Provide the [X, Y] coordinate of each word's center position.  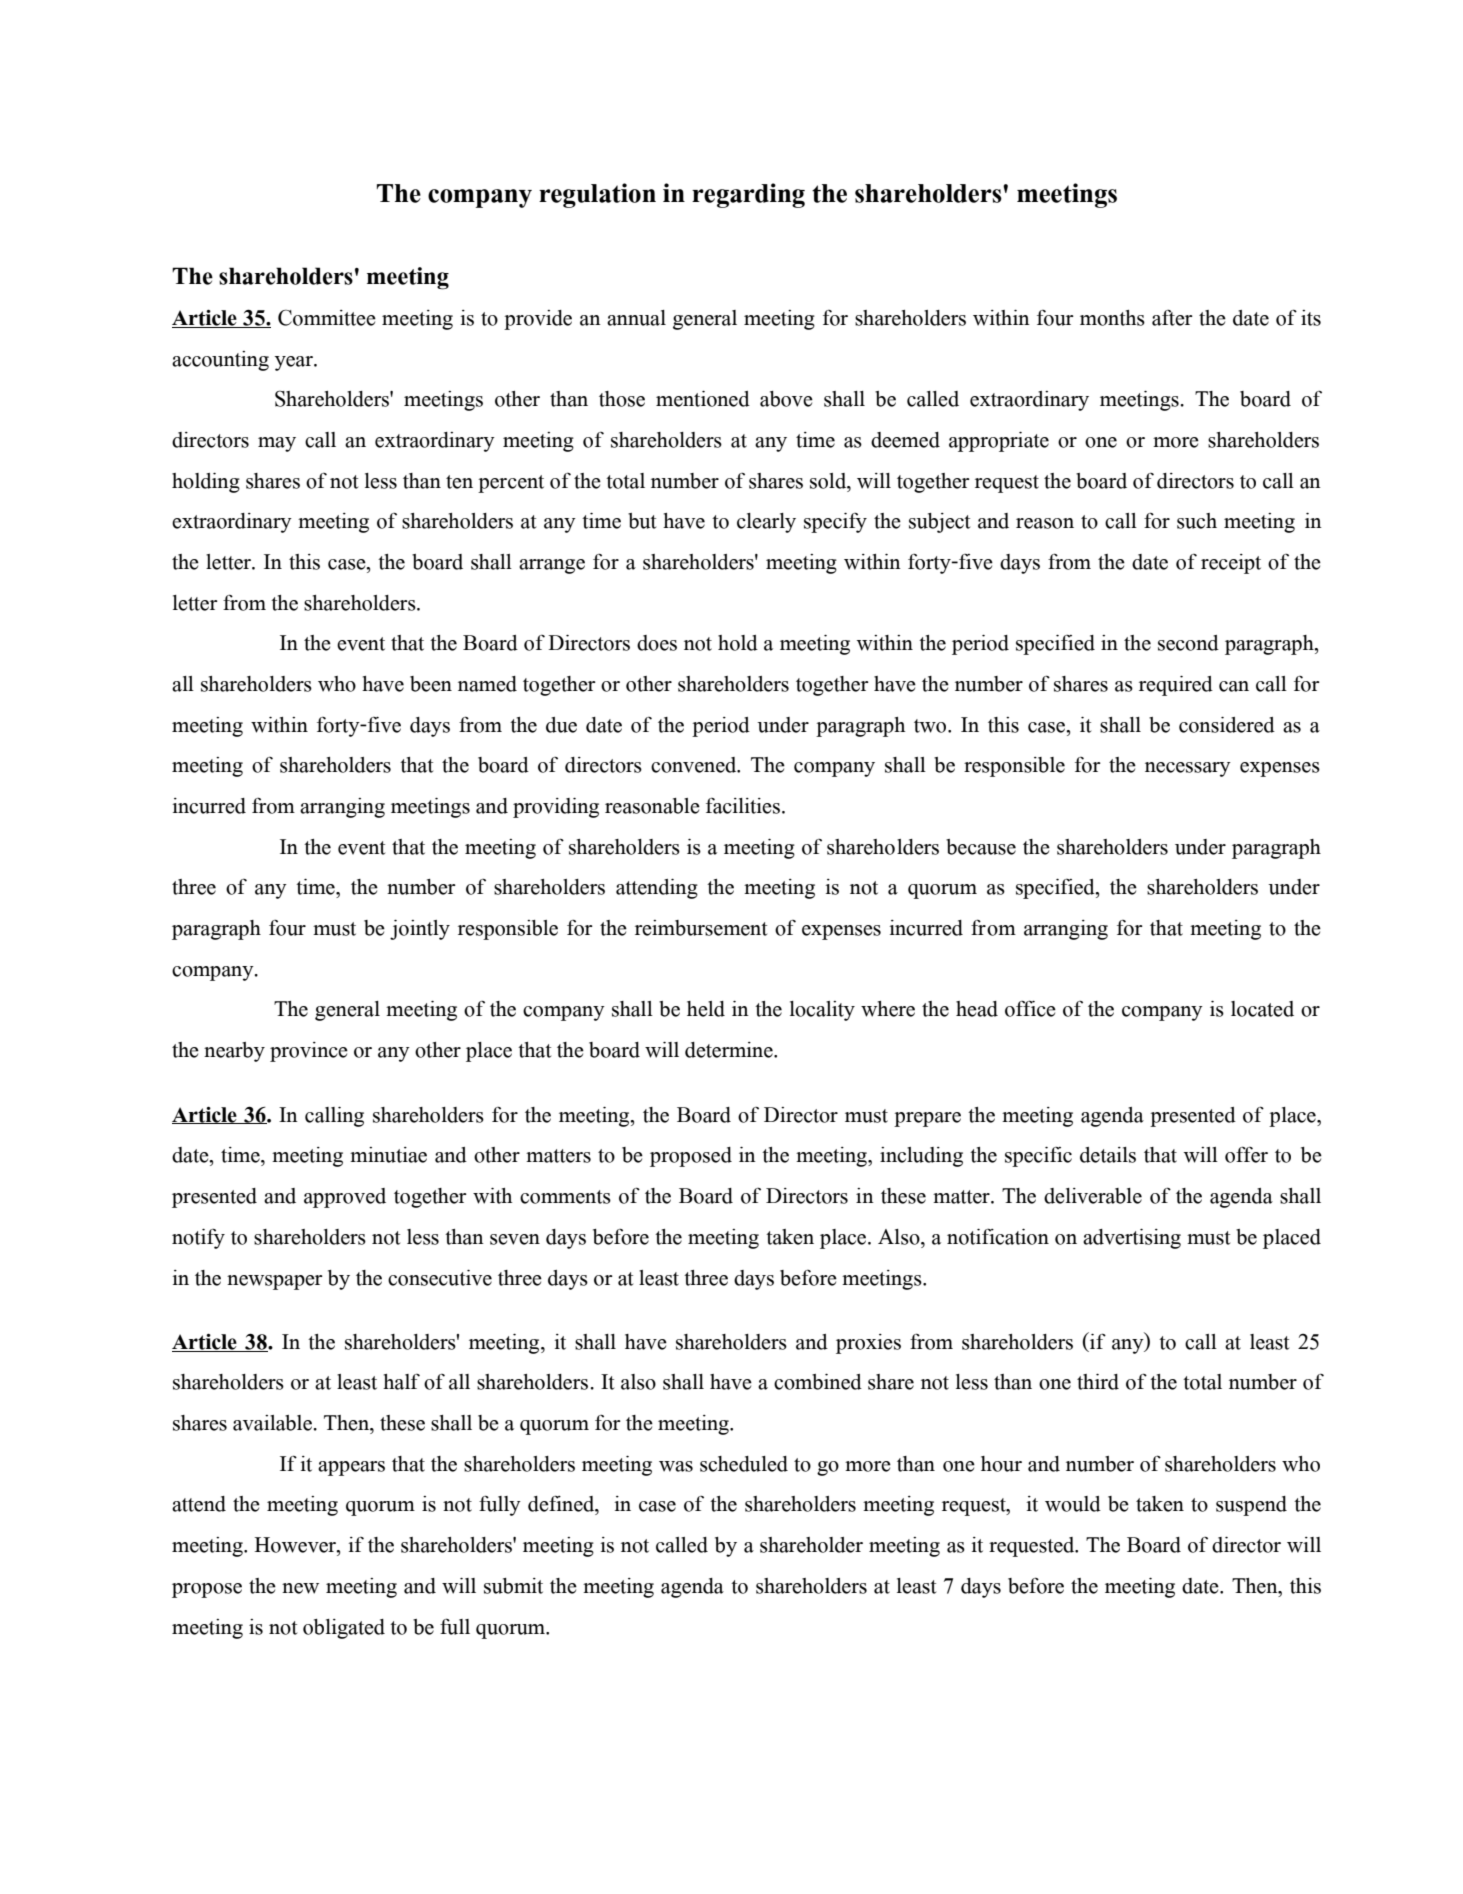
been [431, 684]
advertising [1132, 1239]
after [1172, 318]
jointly [420, 930]
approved [345, 1198]
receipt [1231, 564]
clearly [766, 523]
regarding [748, 195]
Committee [327, 317]
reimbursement [701, 928]
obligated [344, 1629]
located [1262, 1009]
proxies [868, 1344]
